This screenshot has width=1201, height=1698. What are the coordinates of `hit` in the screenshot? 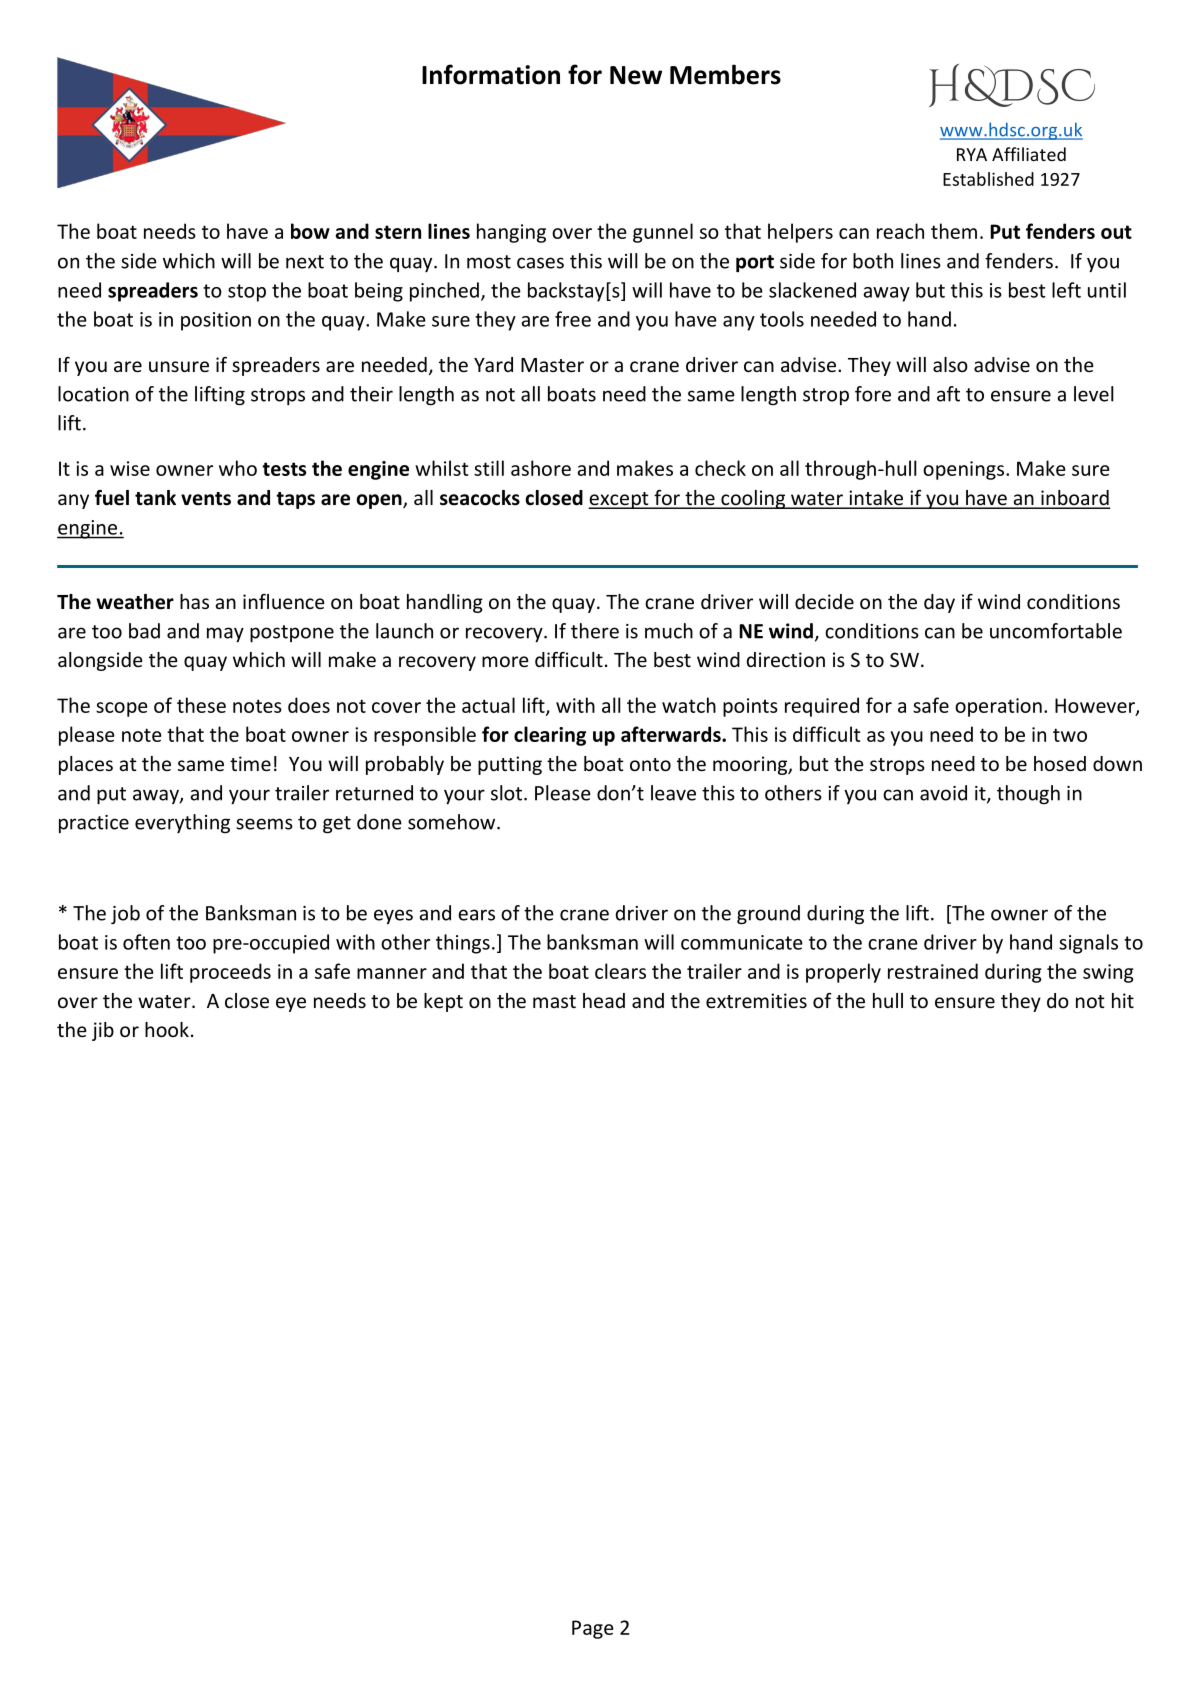 It's located at (1123, 1000).
